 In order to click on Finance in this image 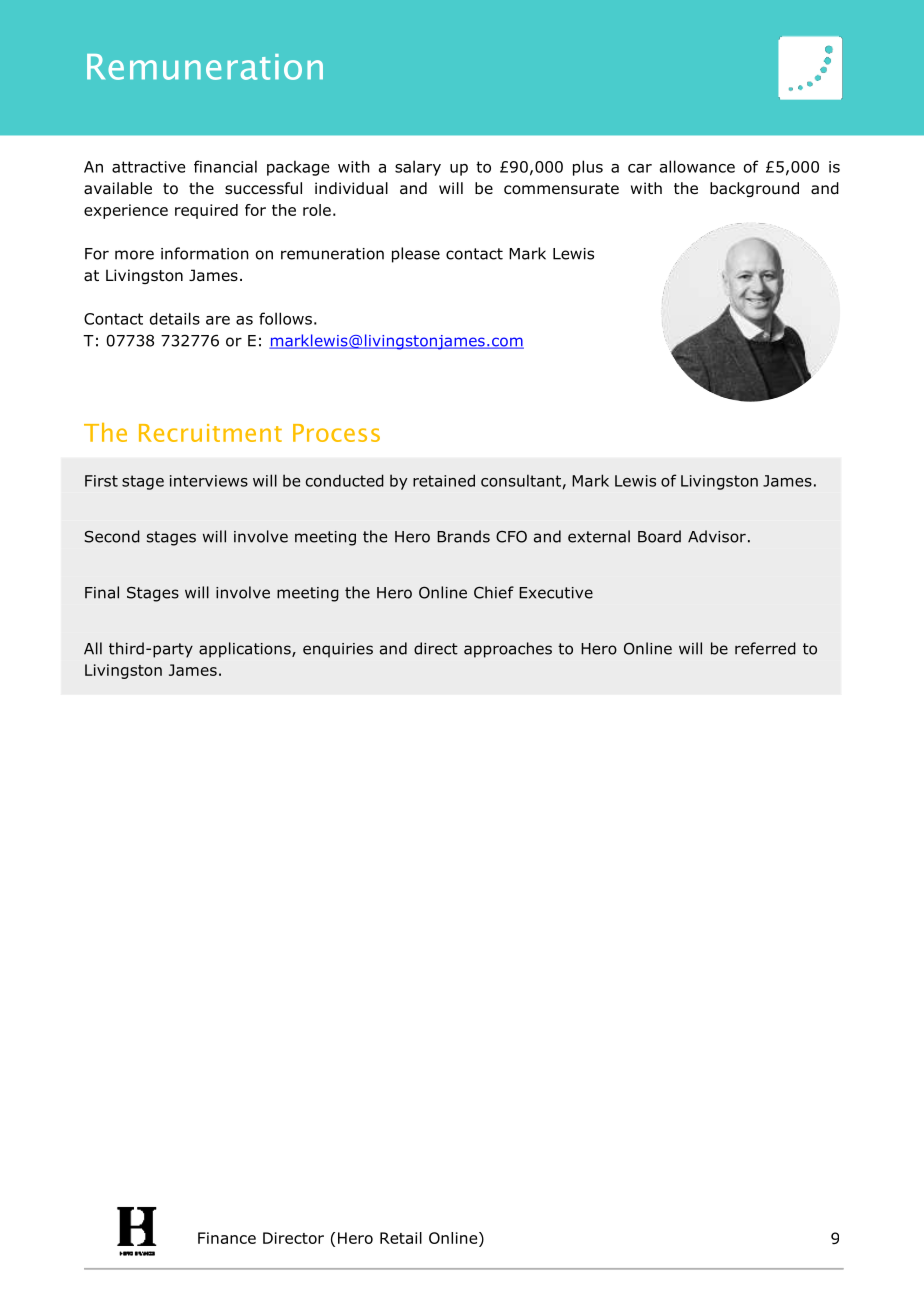, I will do `click(227, 1238)`.
